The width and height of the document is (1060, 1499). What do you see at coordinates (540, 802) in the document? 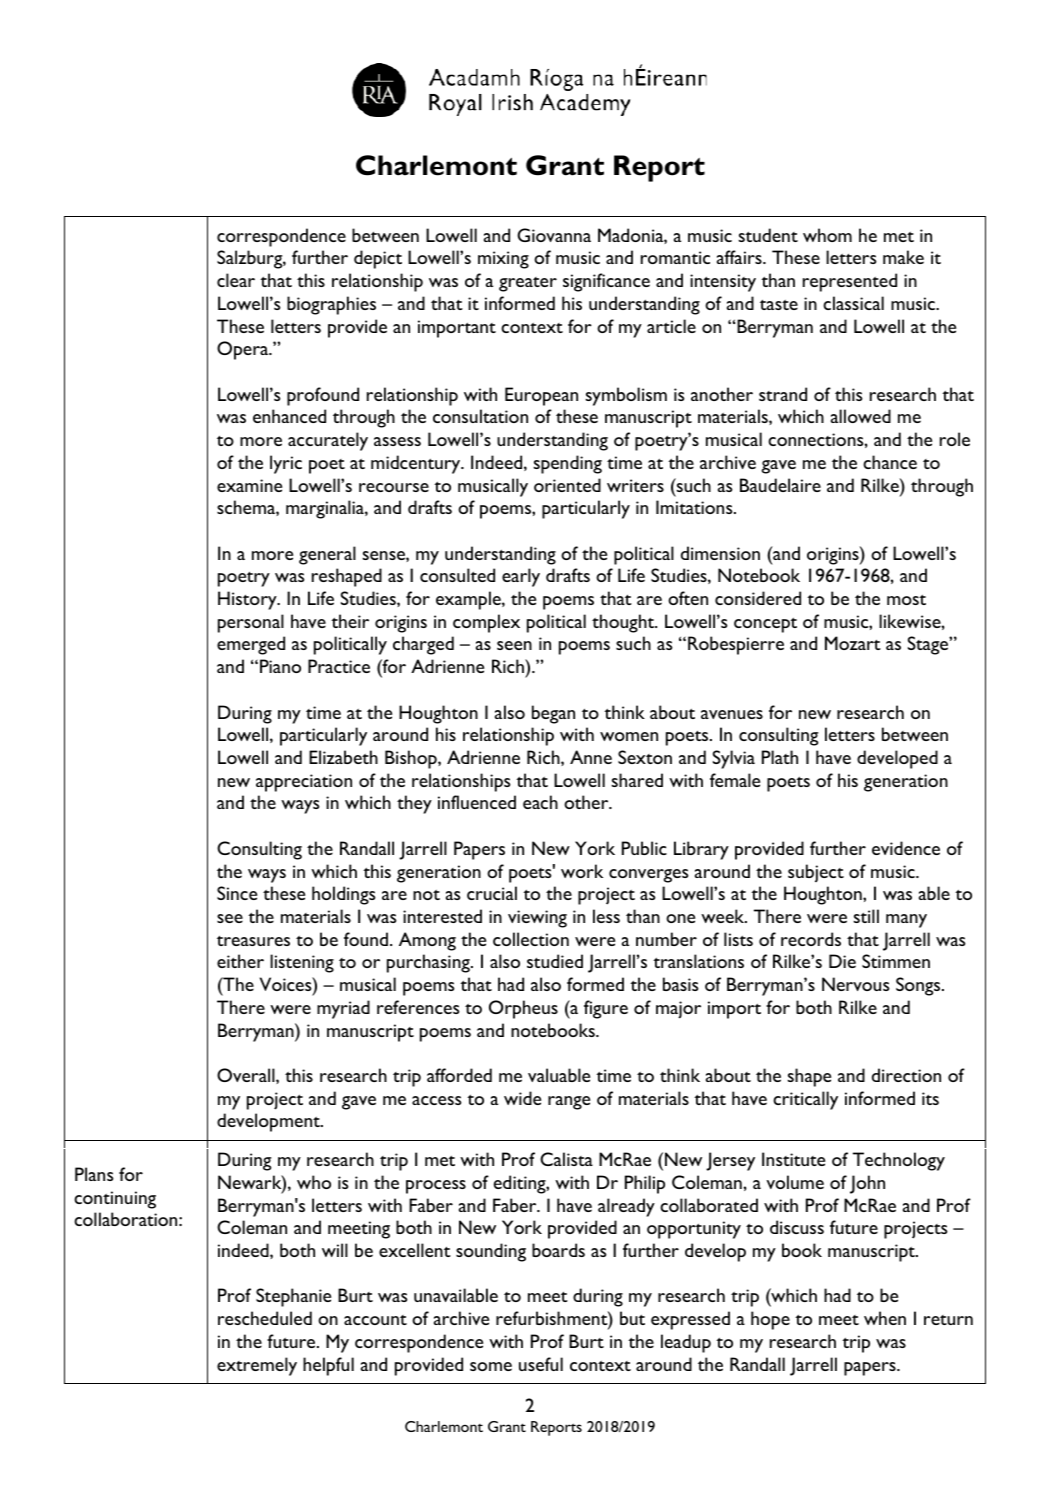
I see `each` at bounding box center [540, 802].
